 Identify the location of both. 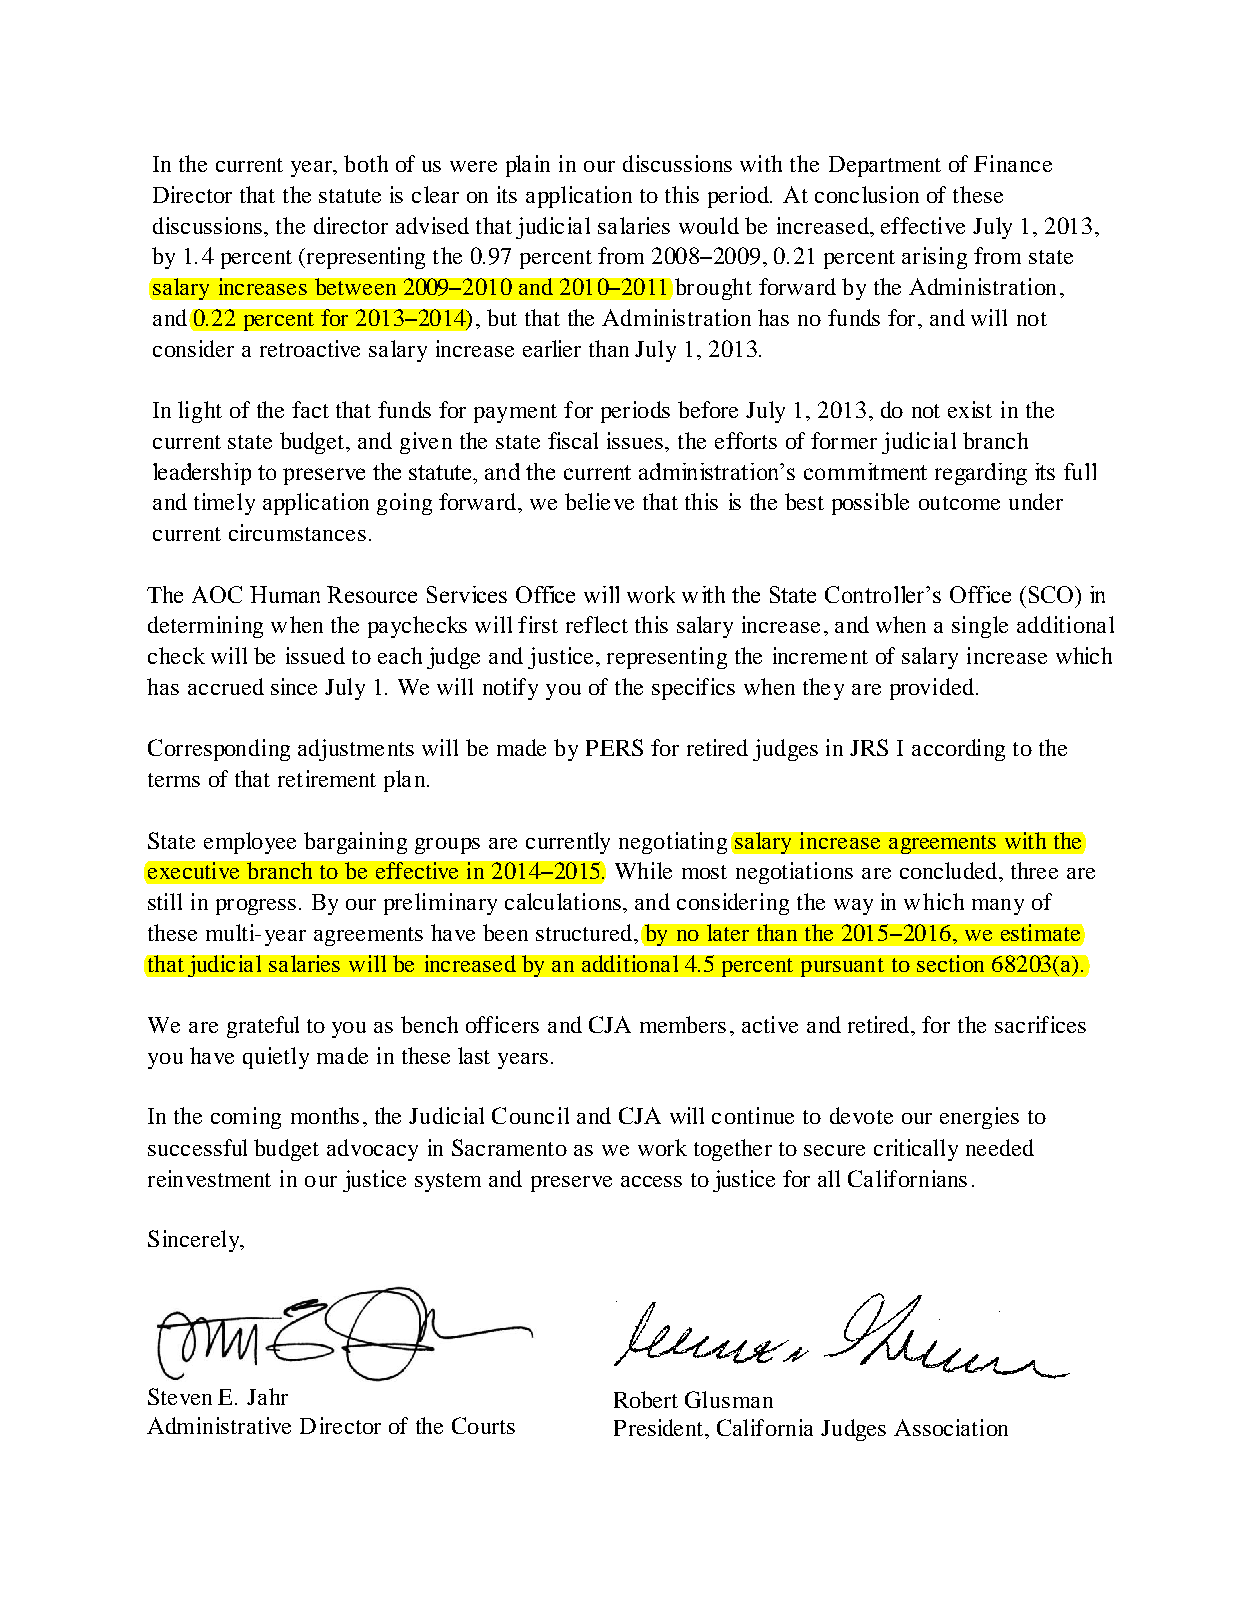
(366, 163).
